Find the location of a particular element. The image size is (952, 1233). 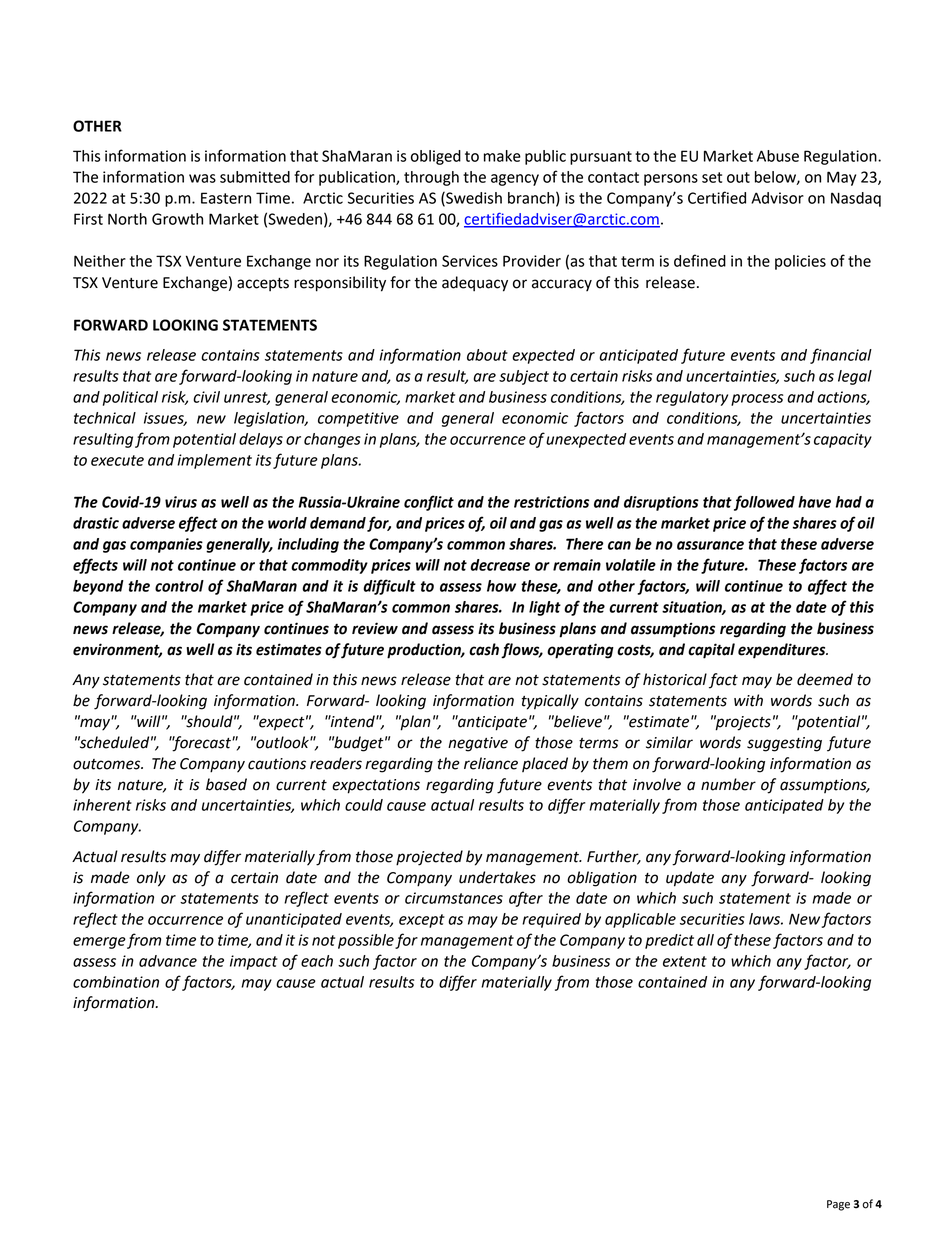

number is located at coordinates (728, 784).
